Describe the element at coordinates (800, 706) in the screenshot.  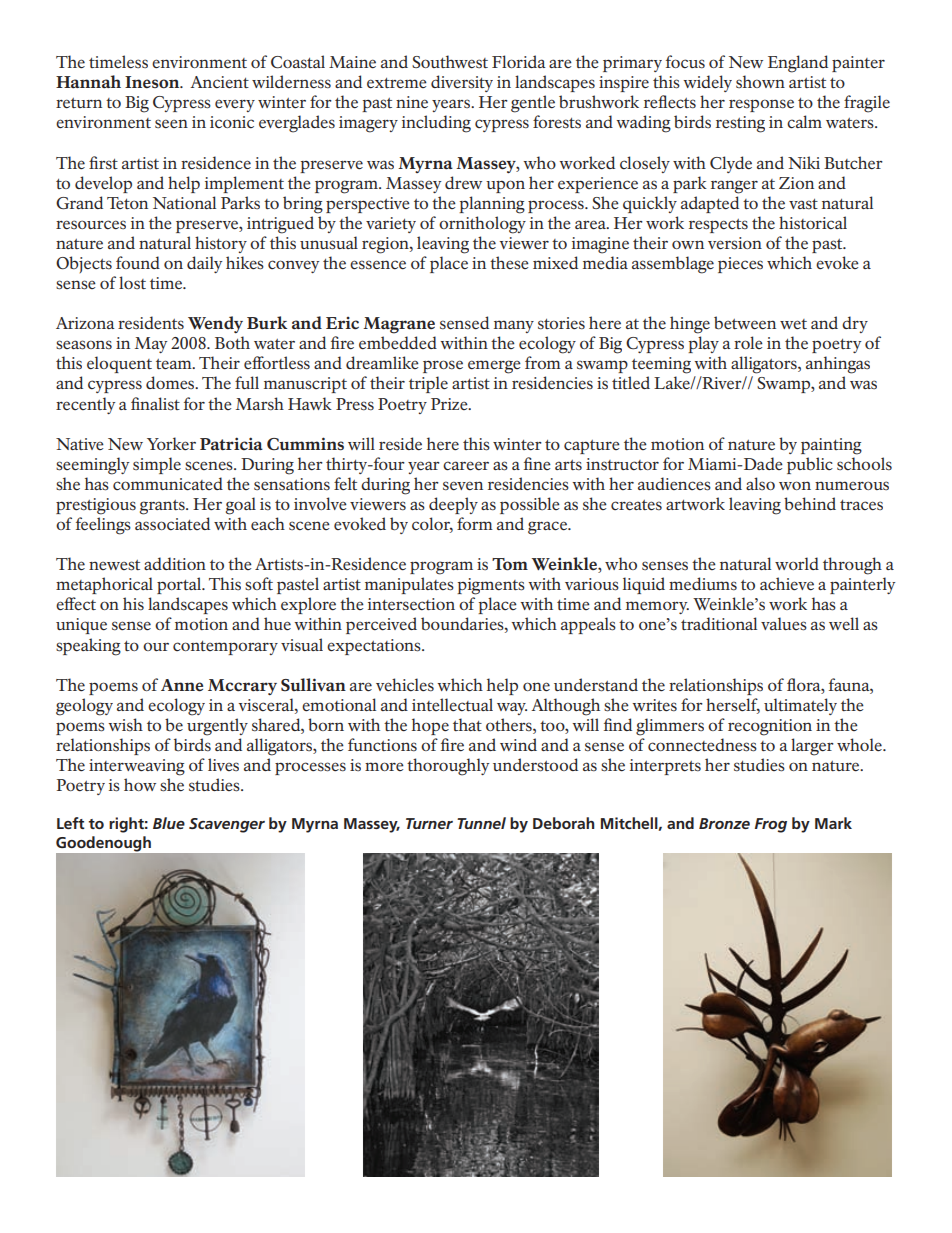
I see `ultimately` at that location.
